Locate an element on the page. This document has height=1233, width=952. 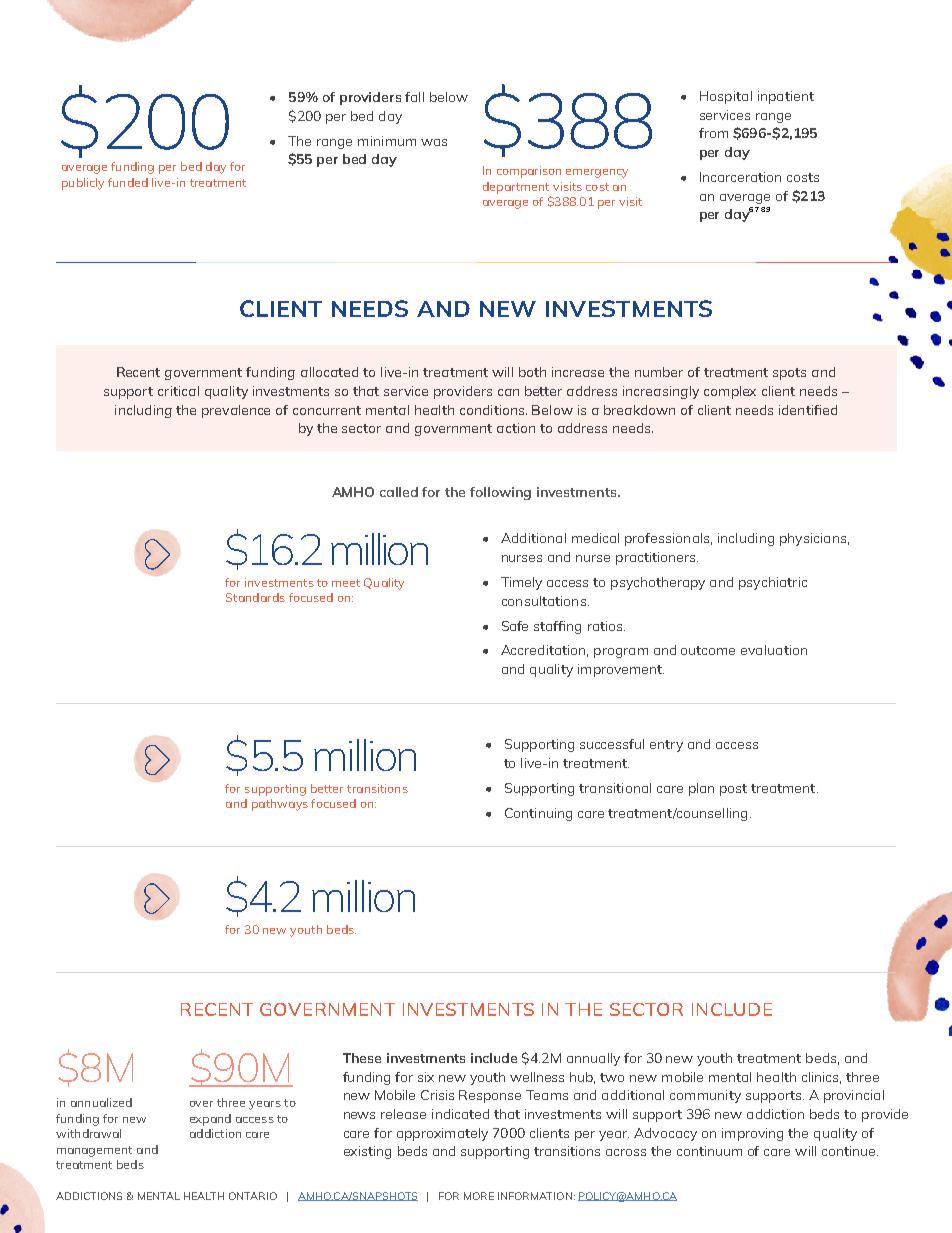
expand is located at coordinates (210, 1120).
